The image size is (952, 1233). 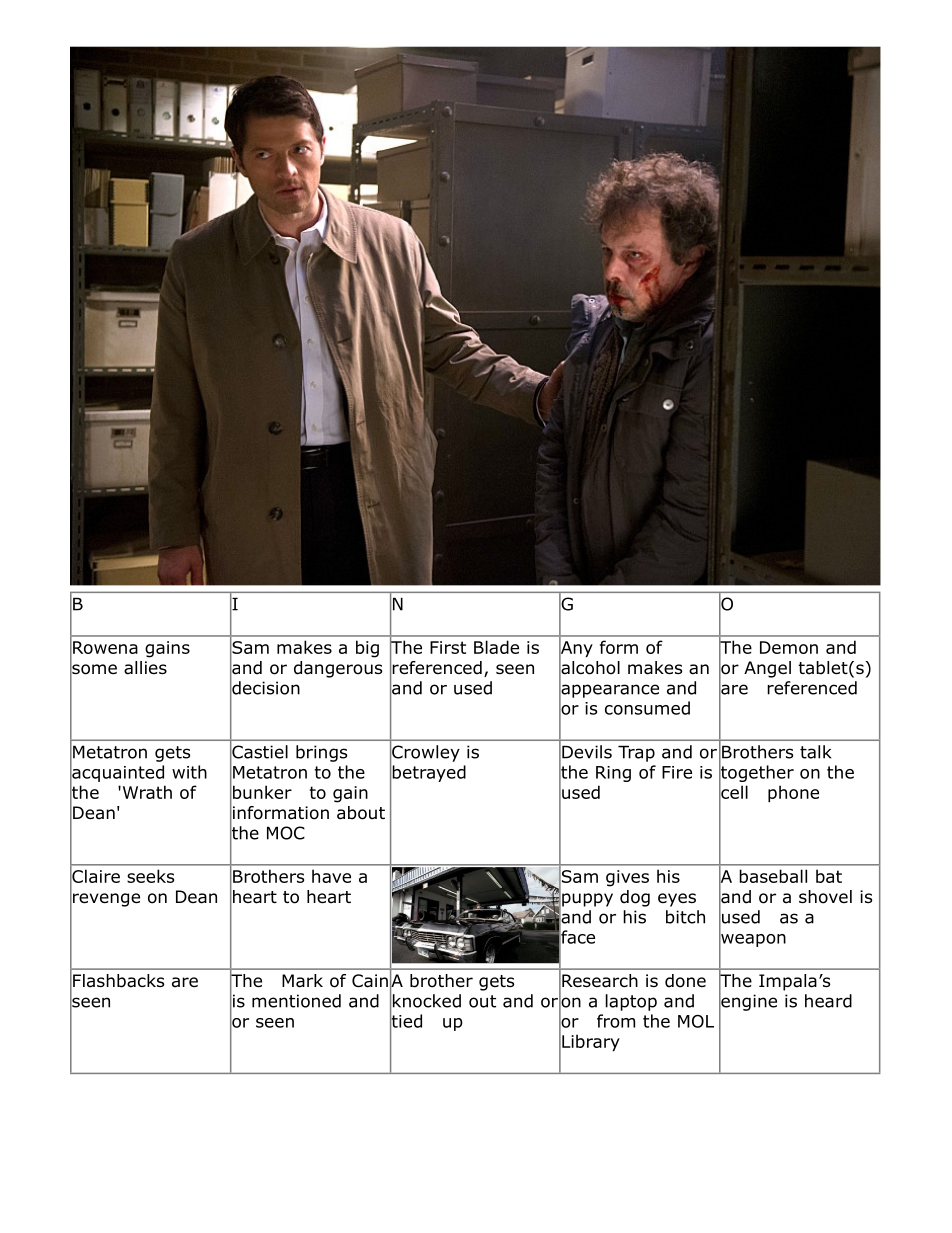 I want to click on tied, so click(x=406, y=1021).
